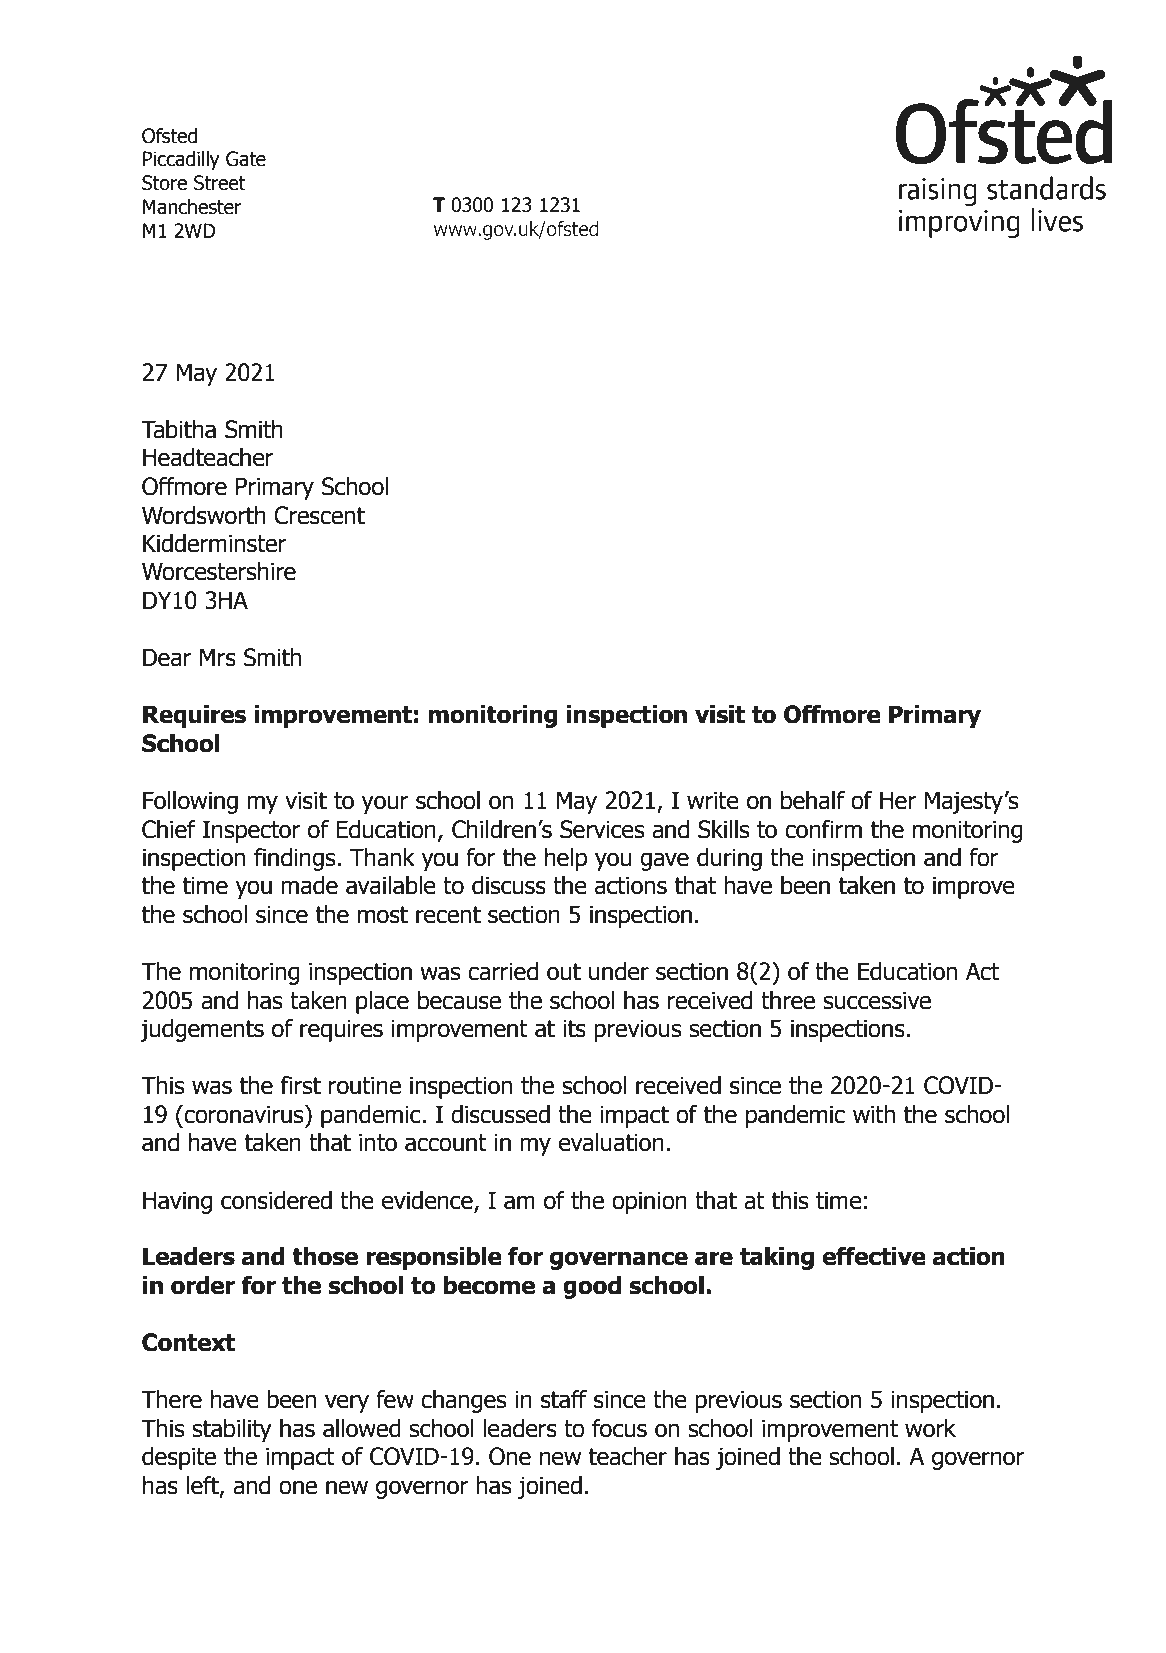 This screenshot has width=1166, height=1653. I want to click on Gate, so click(246, 159).
